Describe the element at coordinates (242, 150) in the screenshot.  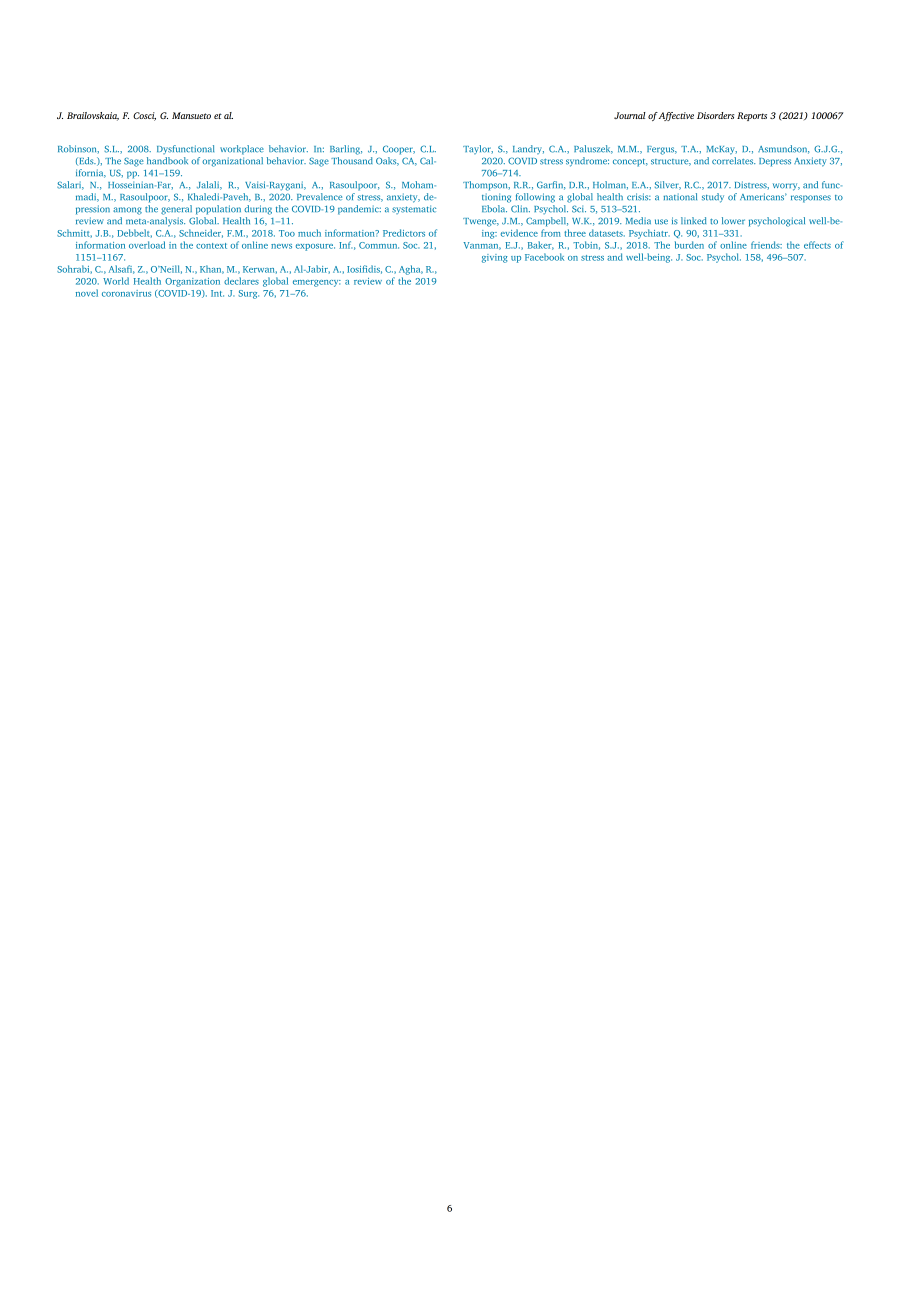
I see `workplace` at that location.
